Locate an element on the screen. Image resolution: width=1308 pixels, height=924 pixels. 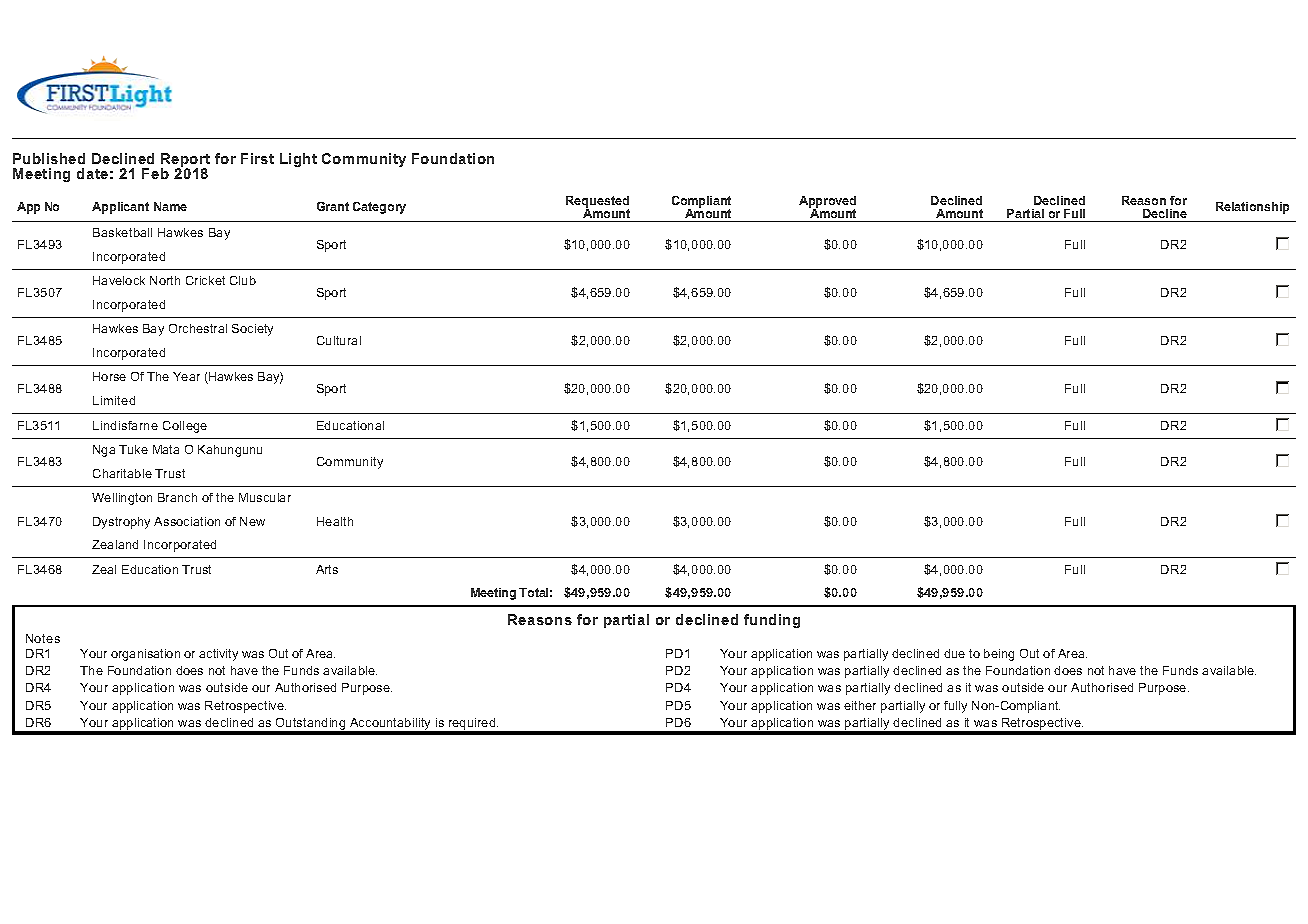
Muscular is located at coordinates (265, 497).
